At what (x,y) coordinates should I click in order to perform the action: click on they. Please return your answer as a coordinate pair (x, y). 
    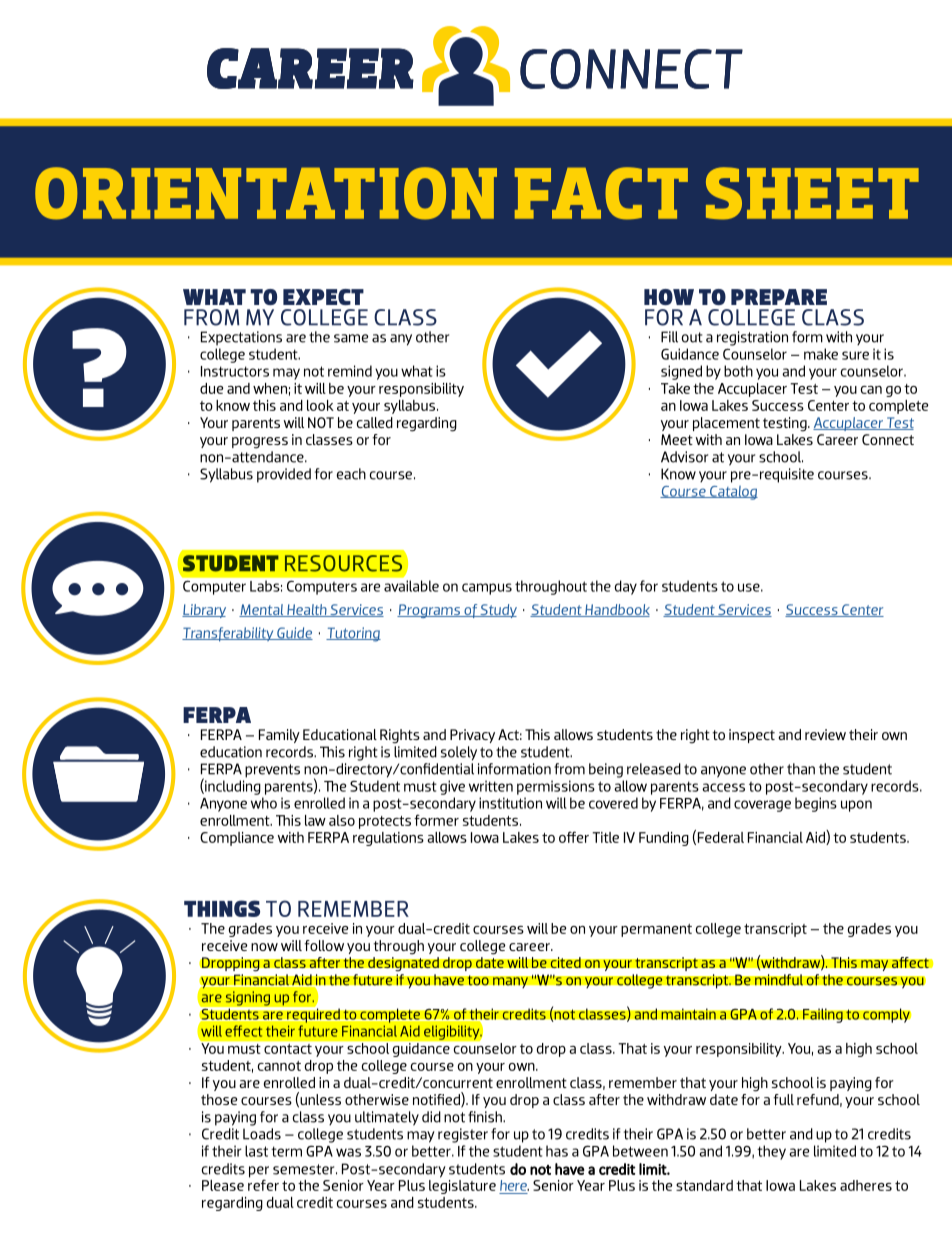
    Looking at the image, I should click on (771, 1152).
